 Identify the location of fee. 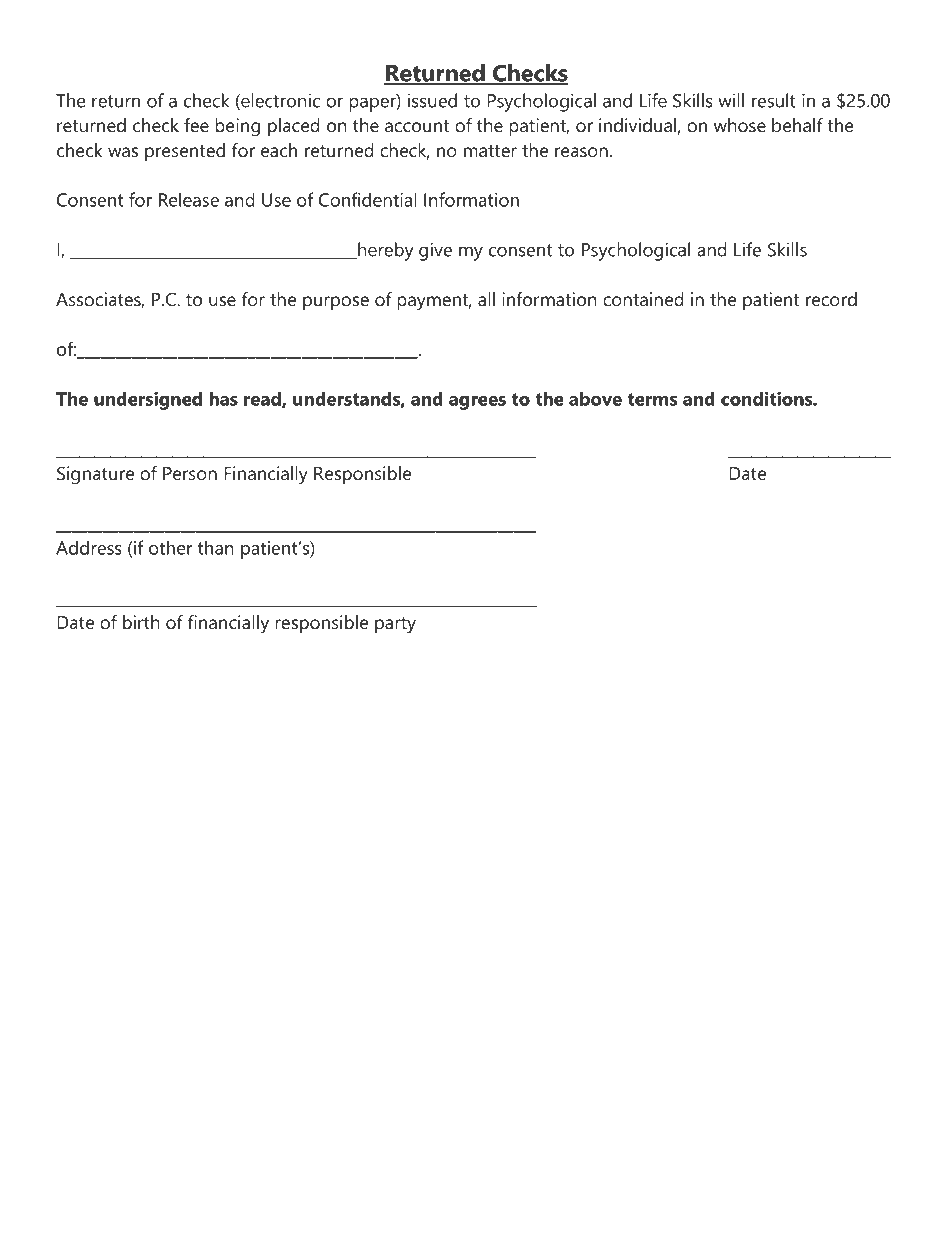
(196, 125).
